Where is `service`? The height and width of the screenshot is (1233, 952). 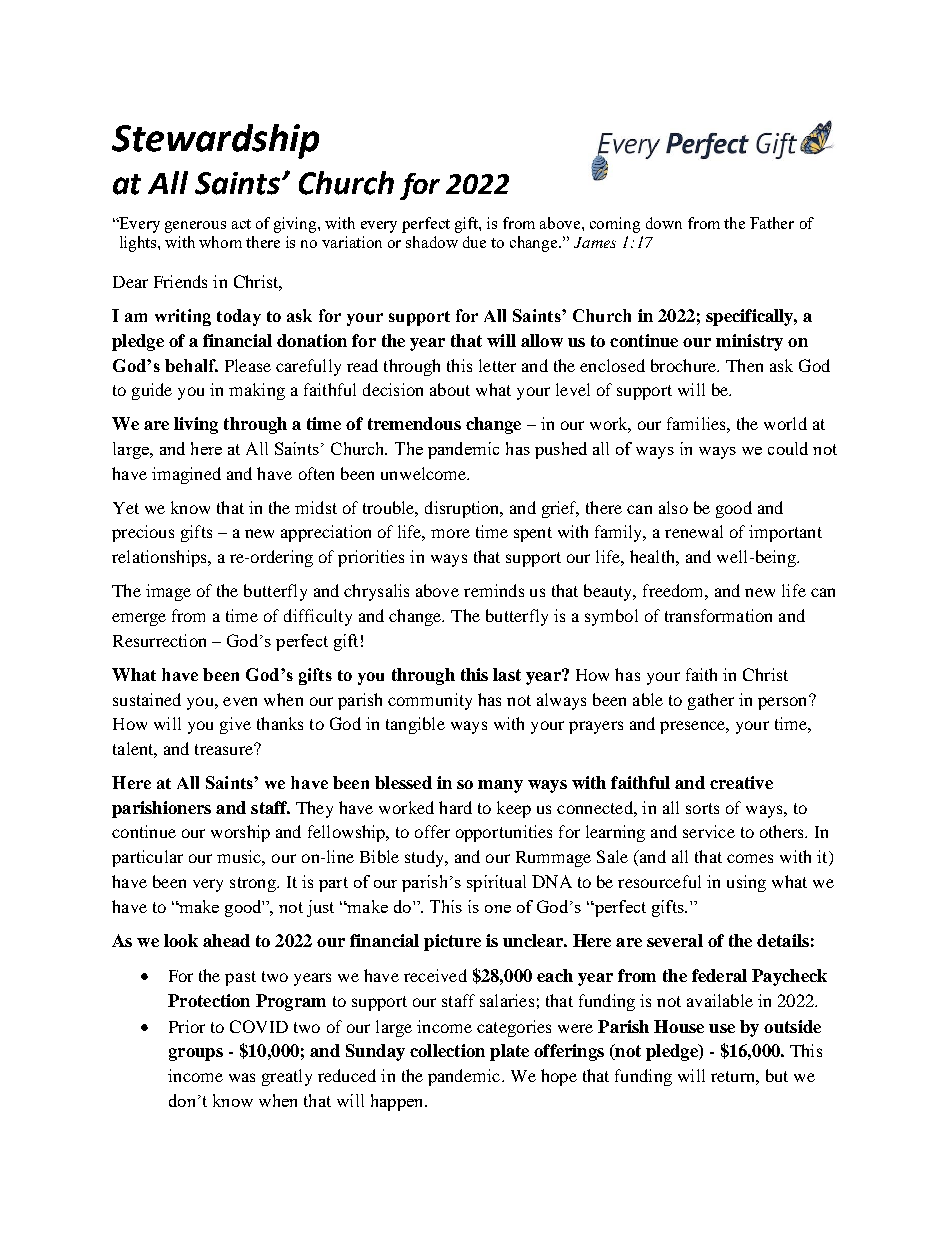 service is located at coordinates (709, 831).
